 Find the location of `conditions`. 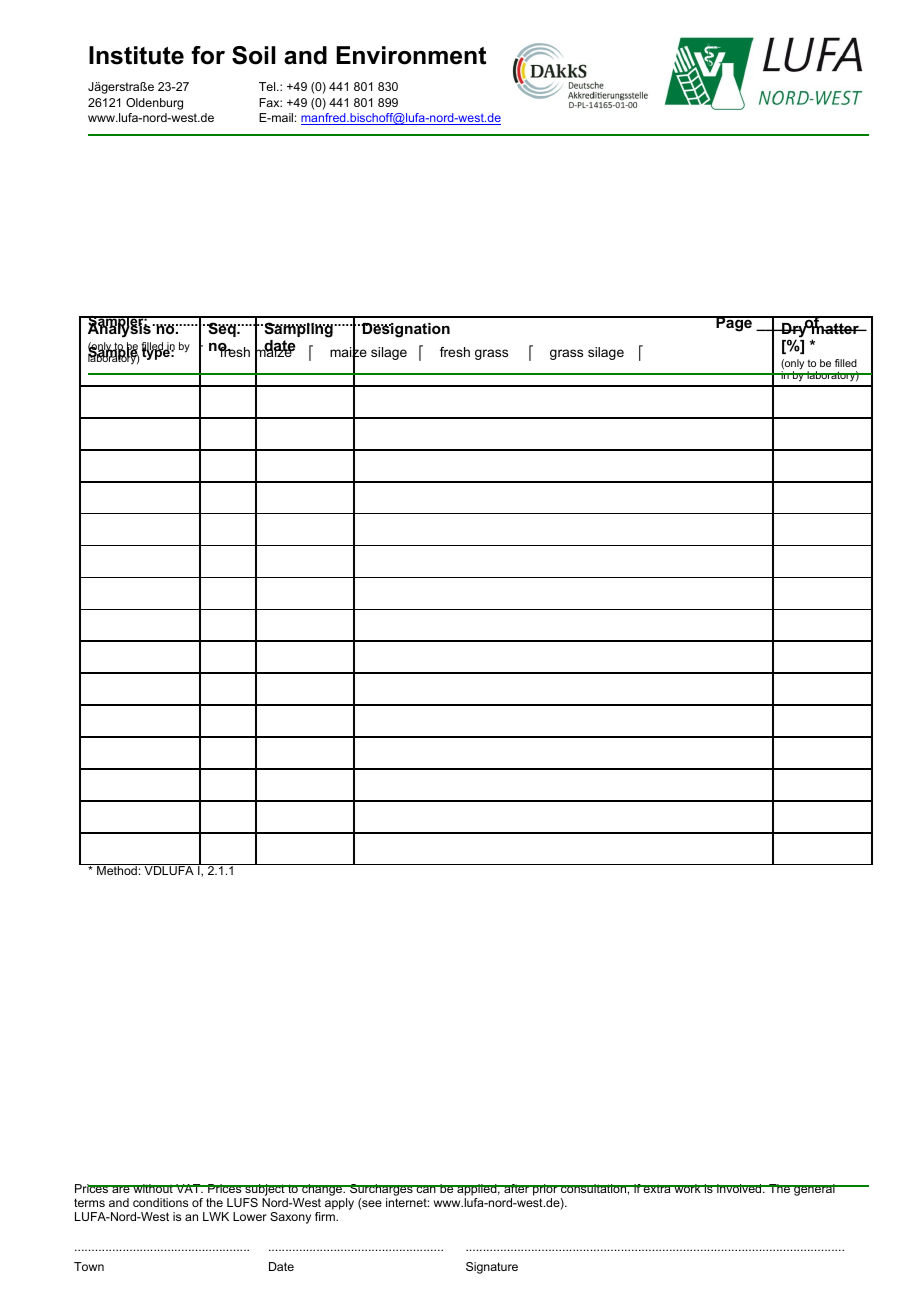

conditions is located at coordinates (160, 1202).
